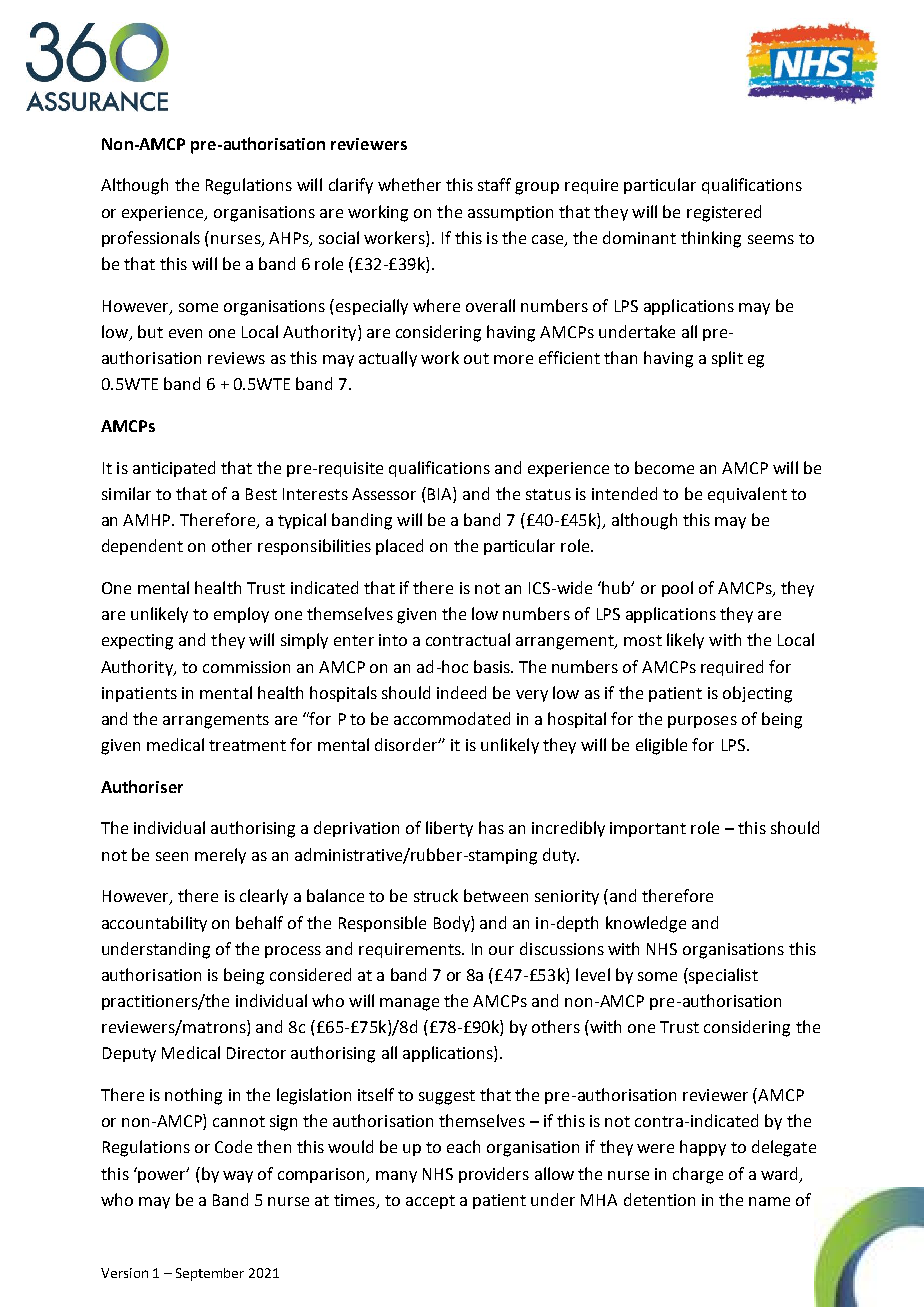  I want to click on September, so click(210, 1274).
